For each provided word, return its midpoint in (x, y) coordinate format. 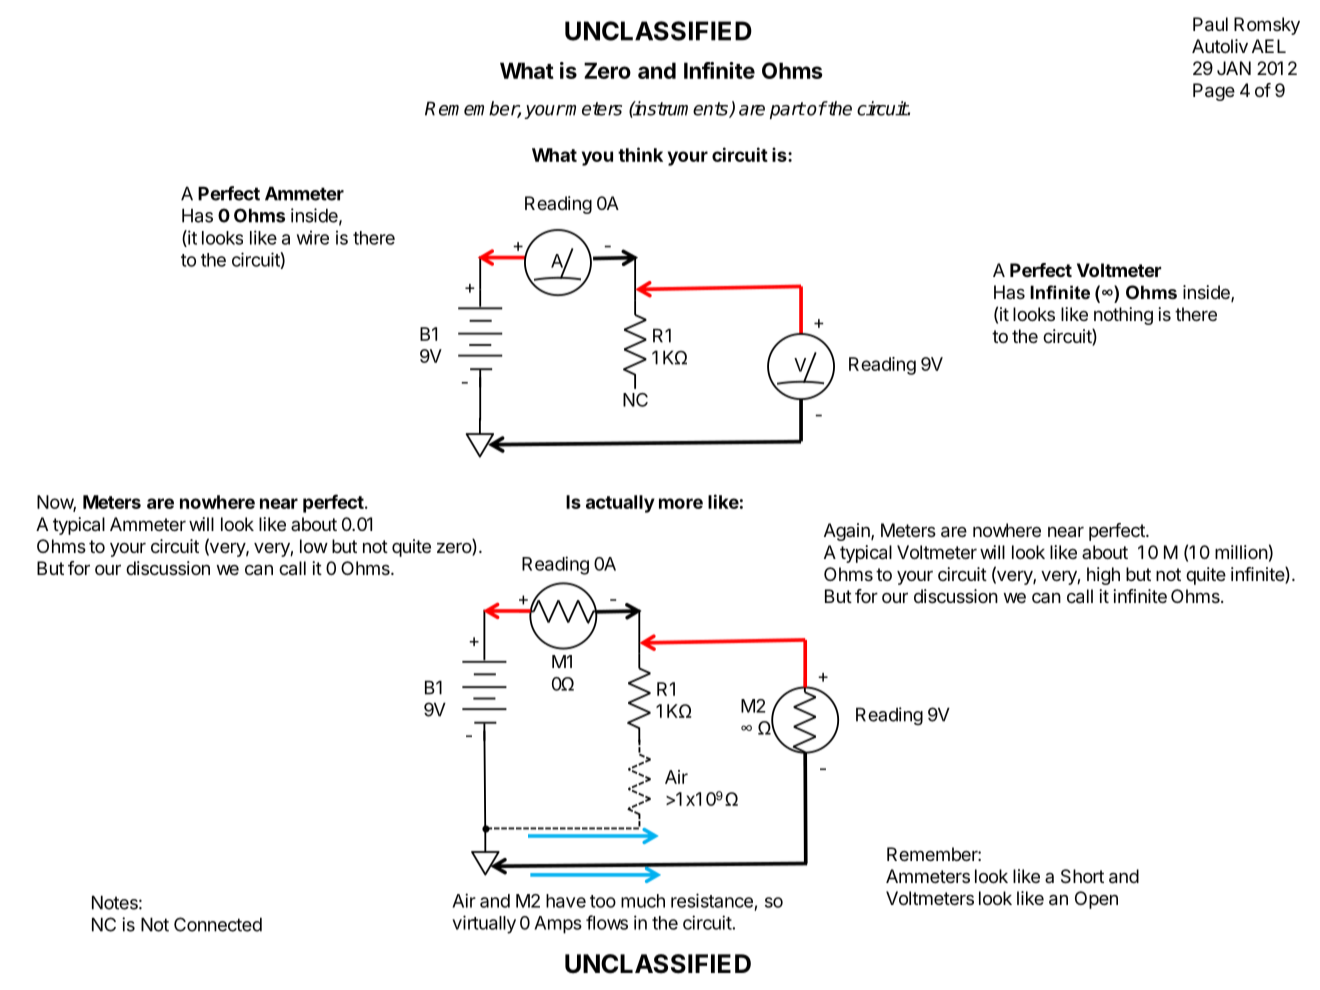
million (1241, 552)
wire (313, 237)
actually (620, 504)
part (787, 110)
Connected (218, 924)
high (1103, 576)
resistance (712, 900)
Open (1096, 900)
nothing (1123, 316)
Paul (1210, 24)
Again (848, 532)
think (640, 154)
